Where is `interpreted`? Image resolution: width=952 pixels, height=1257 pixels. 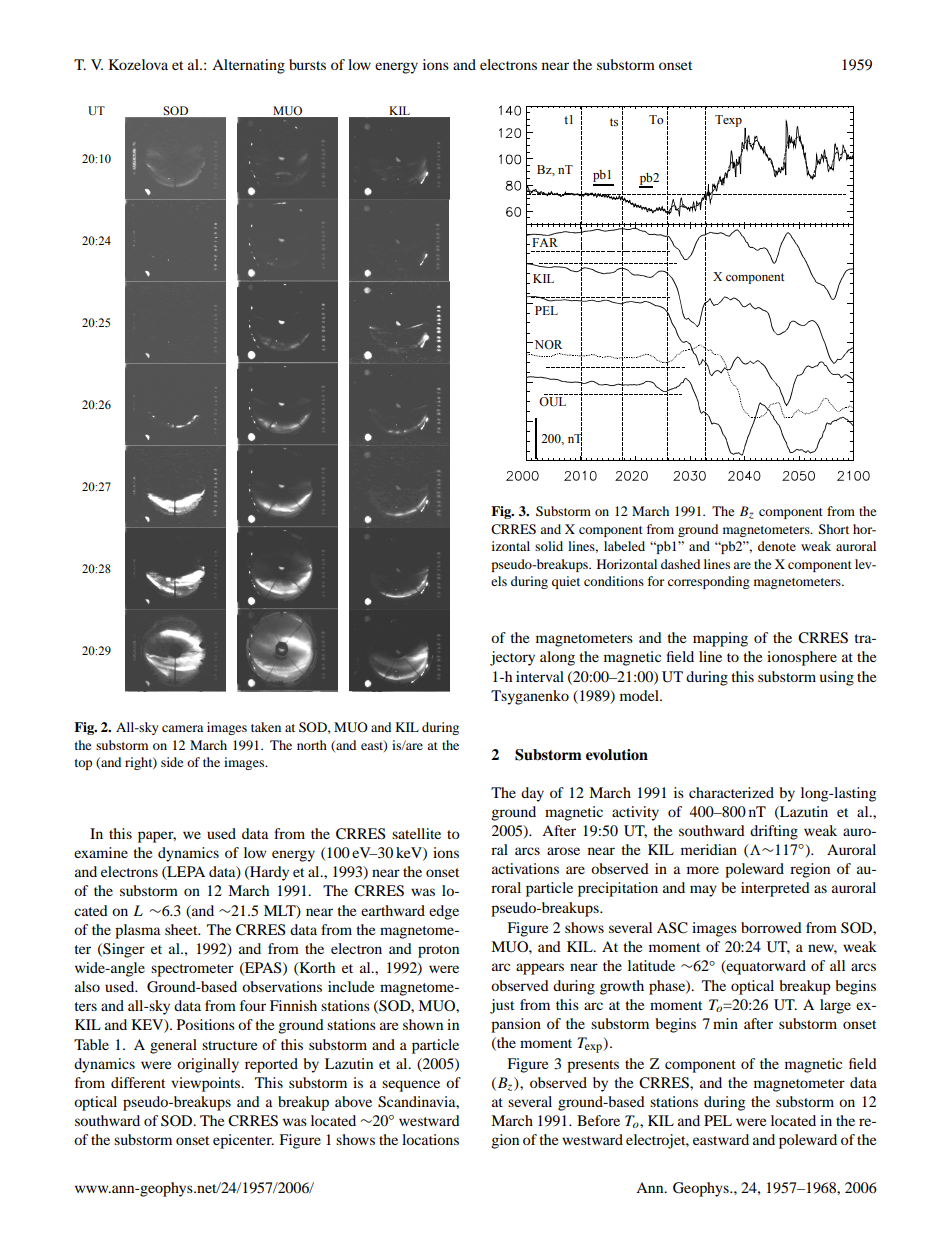
interpreted is located at coordinates (775, 889).
